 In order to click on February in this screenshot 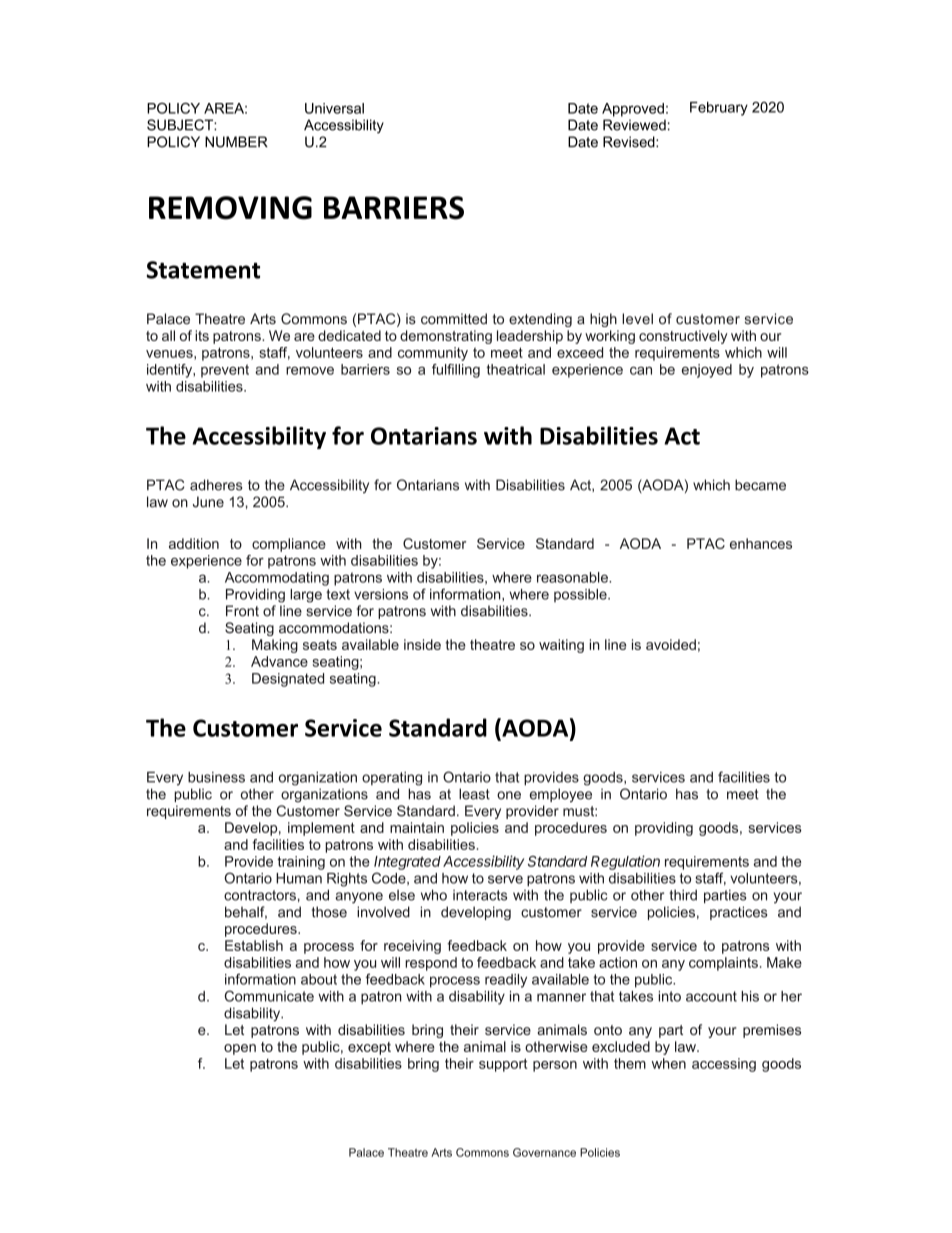, I will do `click(719, 109)`.
